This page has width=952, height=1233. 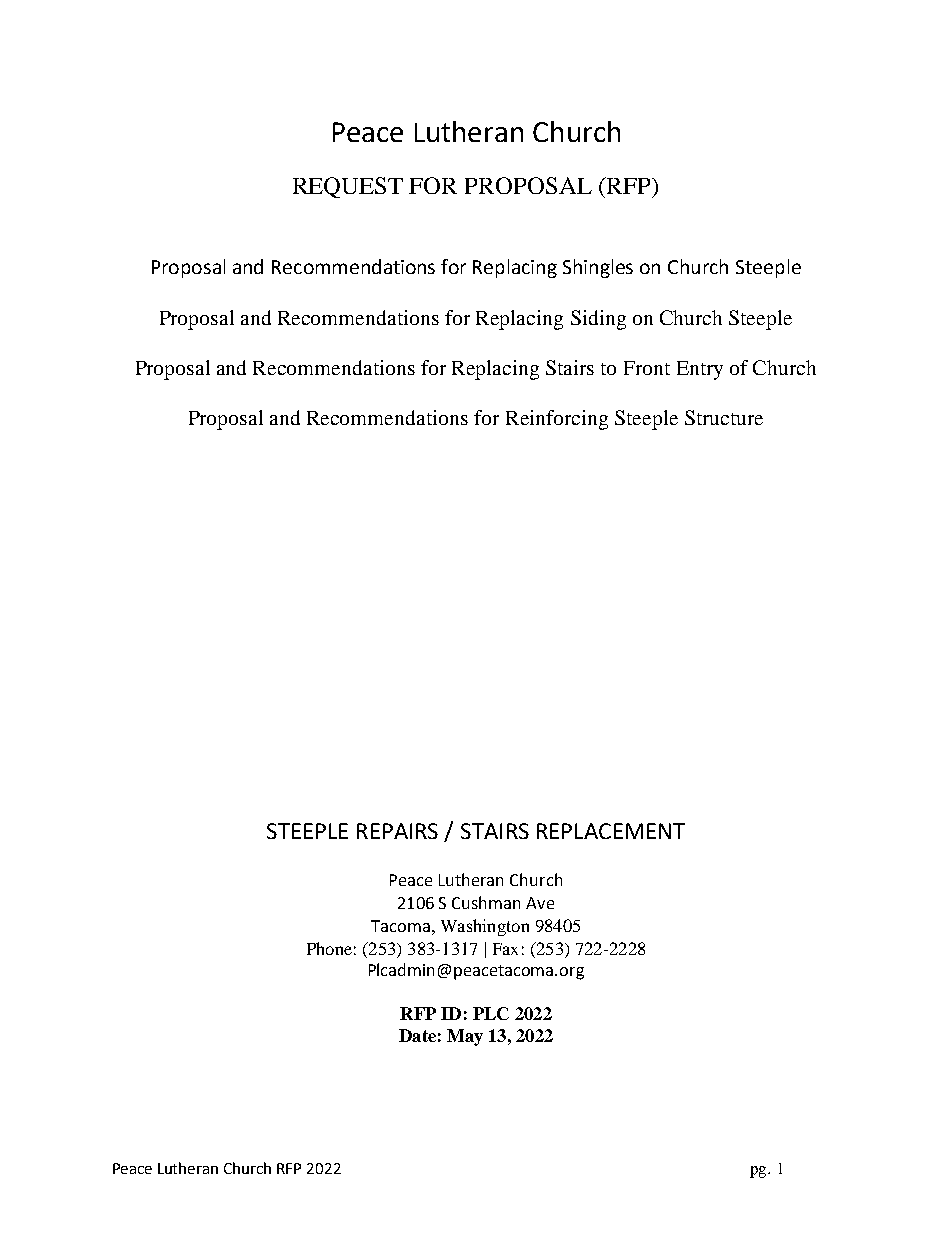 What do you see at coordinates (724, 417) in the page?
I see `Structure` at bounding box center [724, 417].
